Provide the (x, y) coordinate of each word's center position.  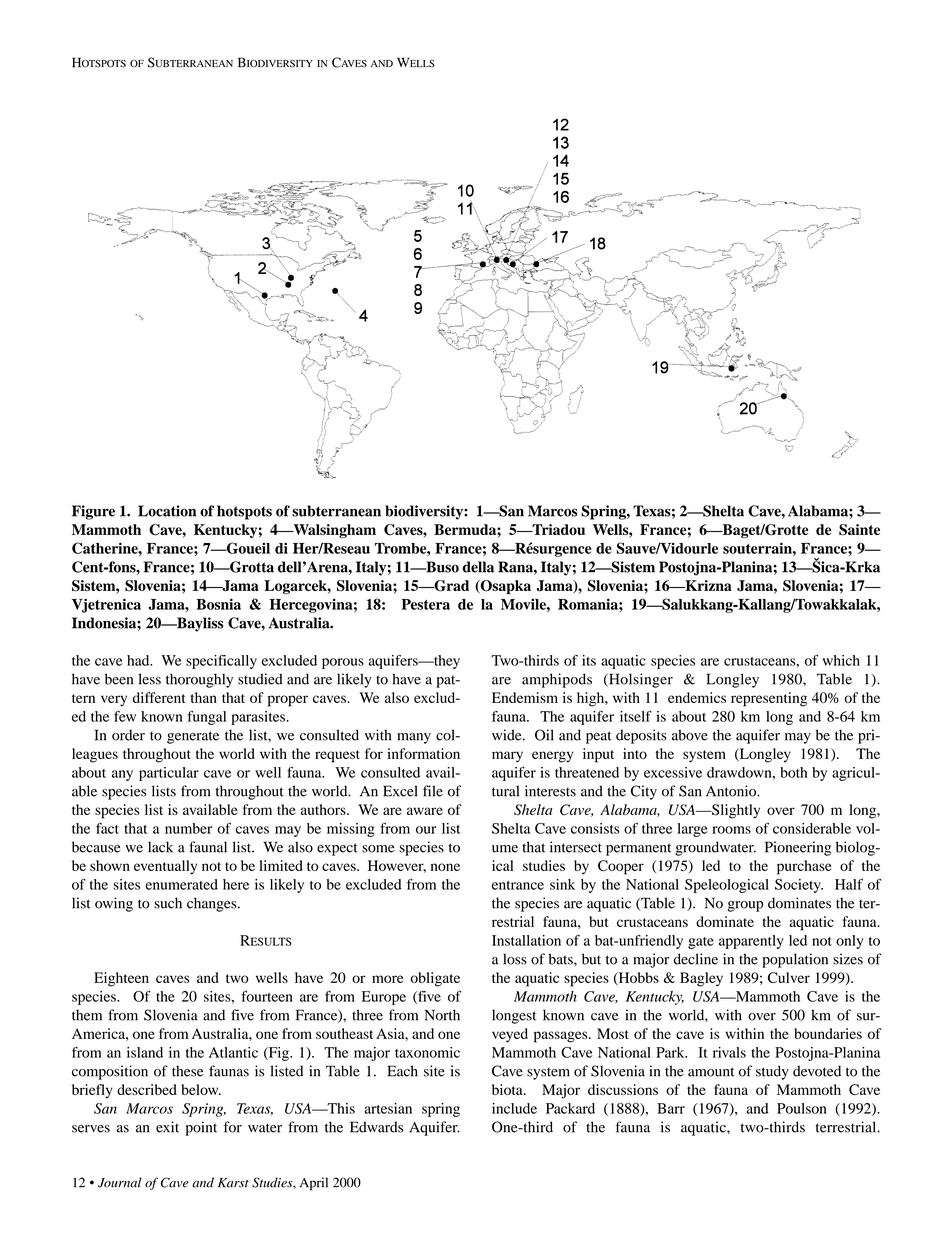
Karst (233, 1183)
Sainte (859, 530)
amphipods (557, 680)
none (445, 867)
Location (167, 511)
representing (769, 699)
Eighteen (121, 979)
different (159, 697)
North (442, 1015)
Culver (789, 977)
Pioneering (798, 848)
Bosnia (218, 604)
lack (160, 847)
